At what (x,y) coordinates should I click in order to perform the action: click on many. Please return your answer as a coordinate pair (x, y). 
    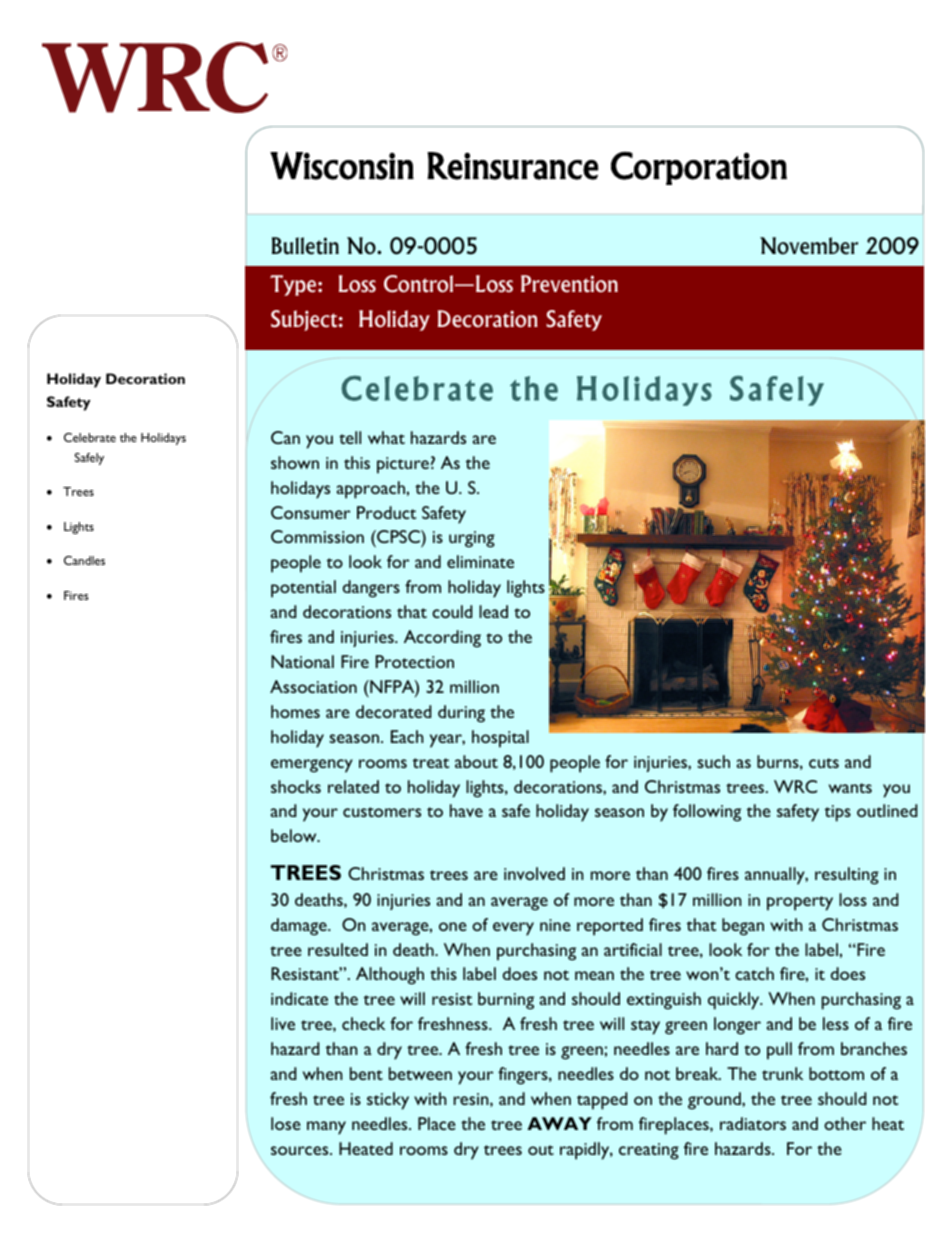
    Looking at the image, I should click on (326, 1128).
